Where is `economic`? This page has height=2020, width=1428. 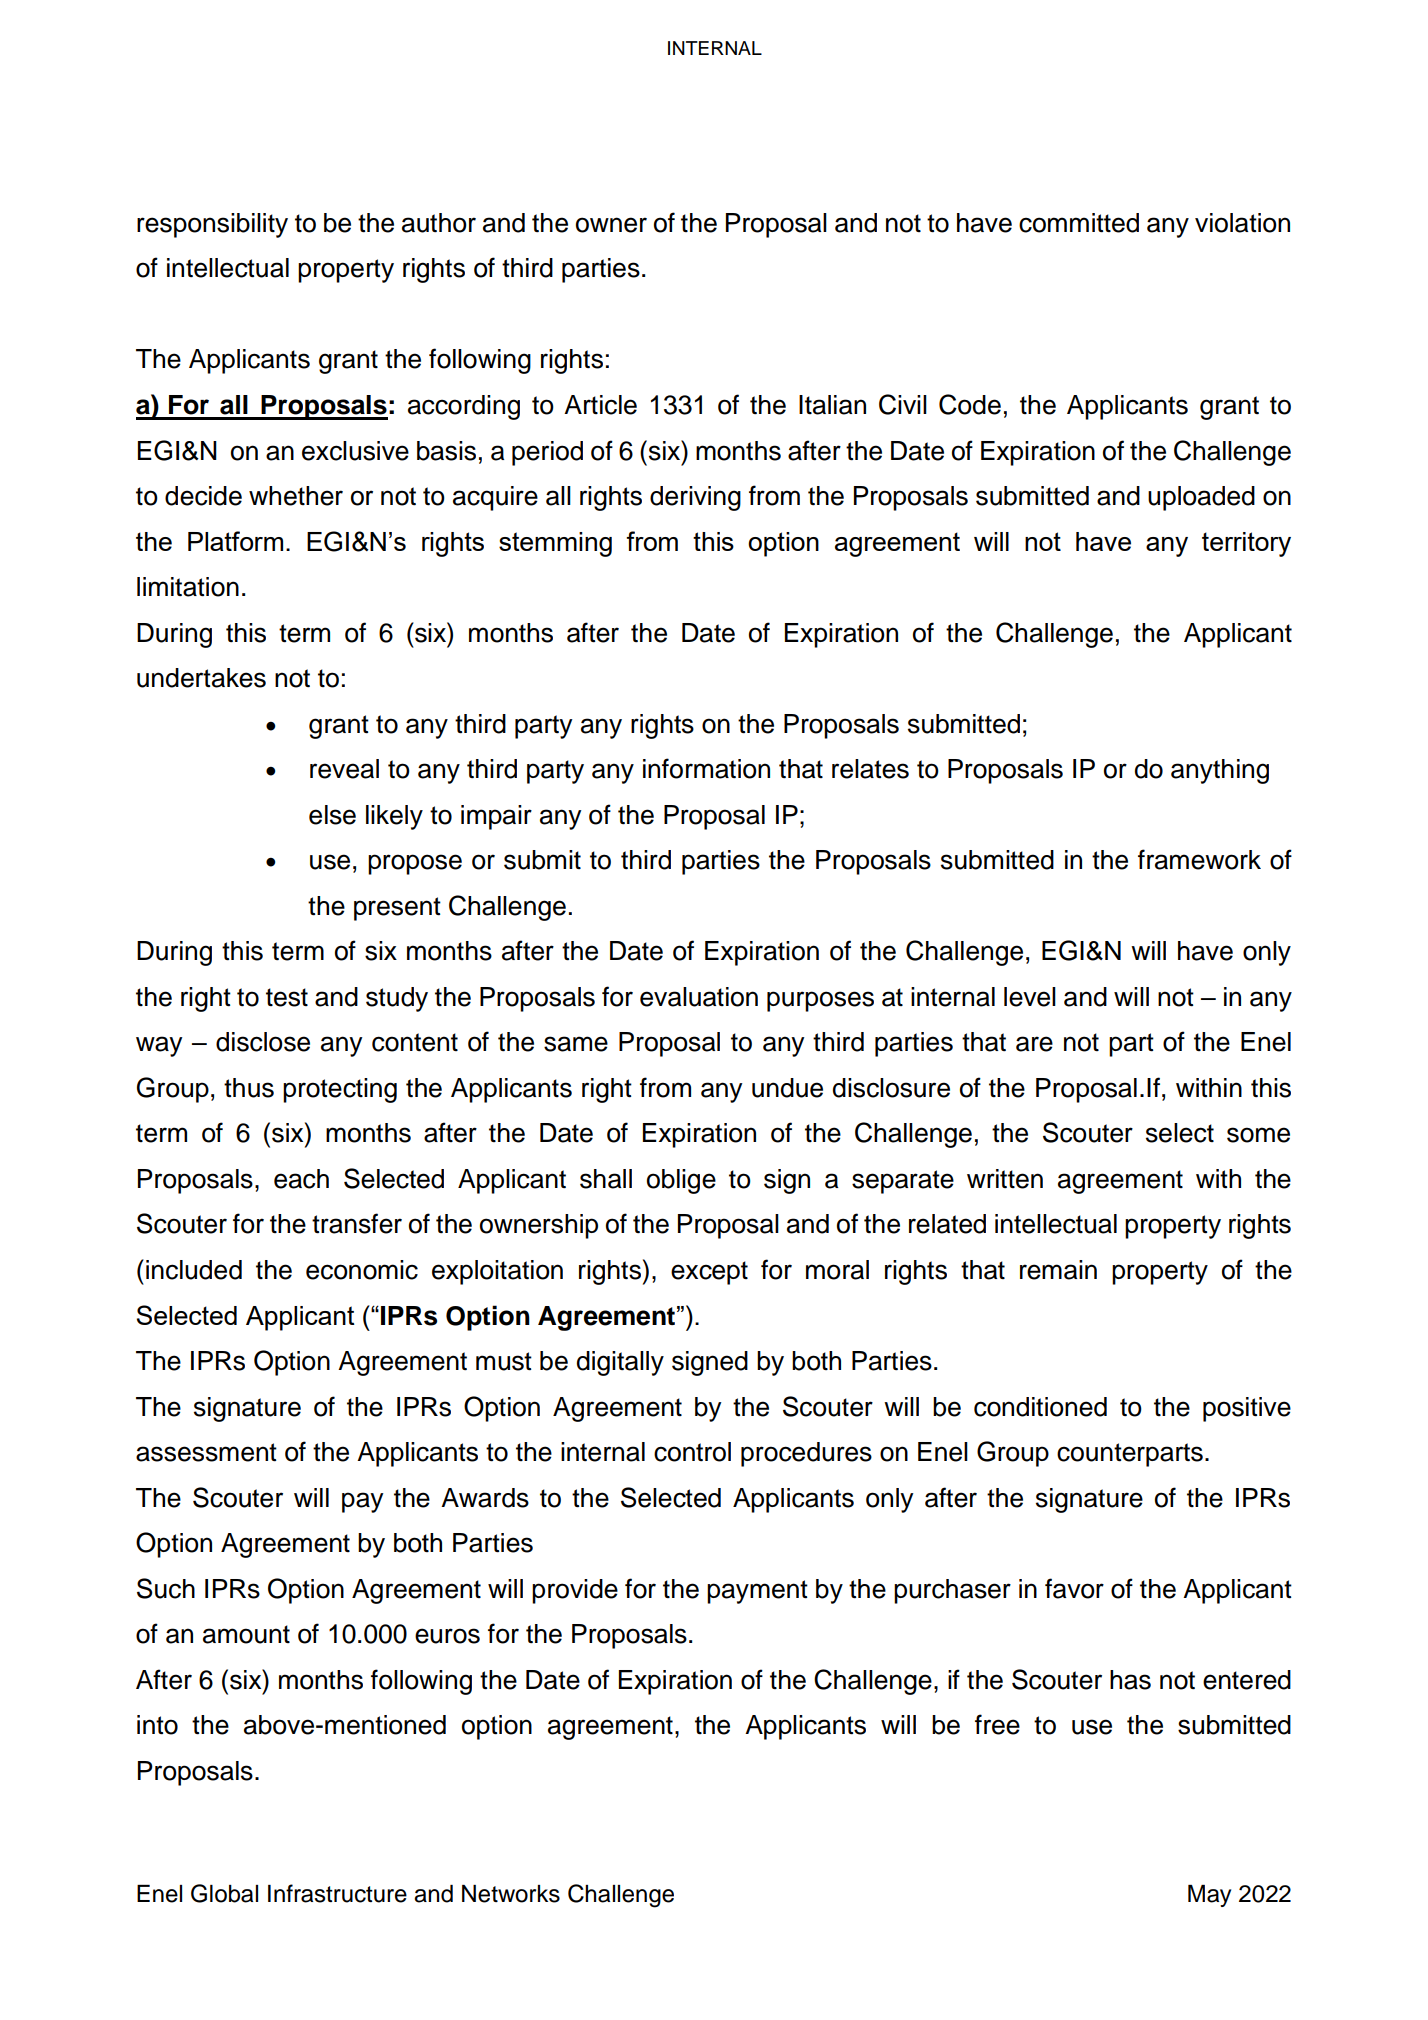
economic is located at coordinates (362, 1270).
